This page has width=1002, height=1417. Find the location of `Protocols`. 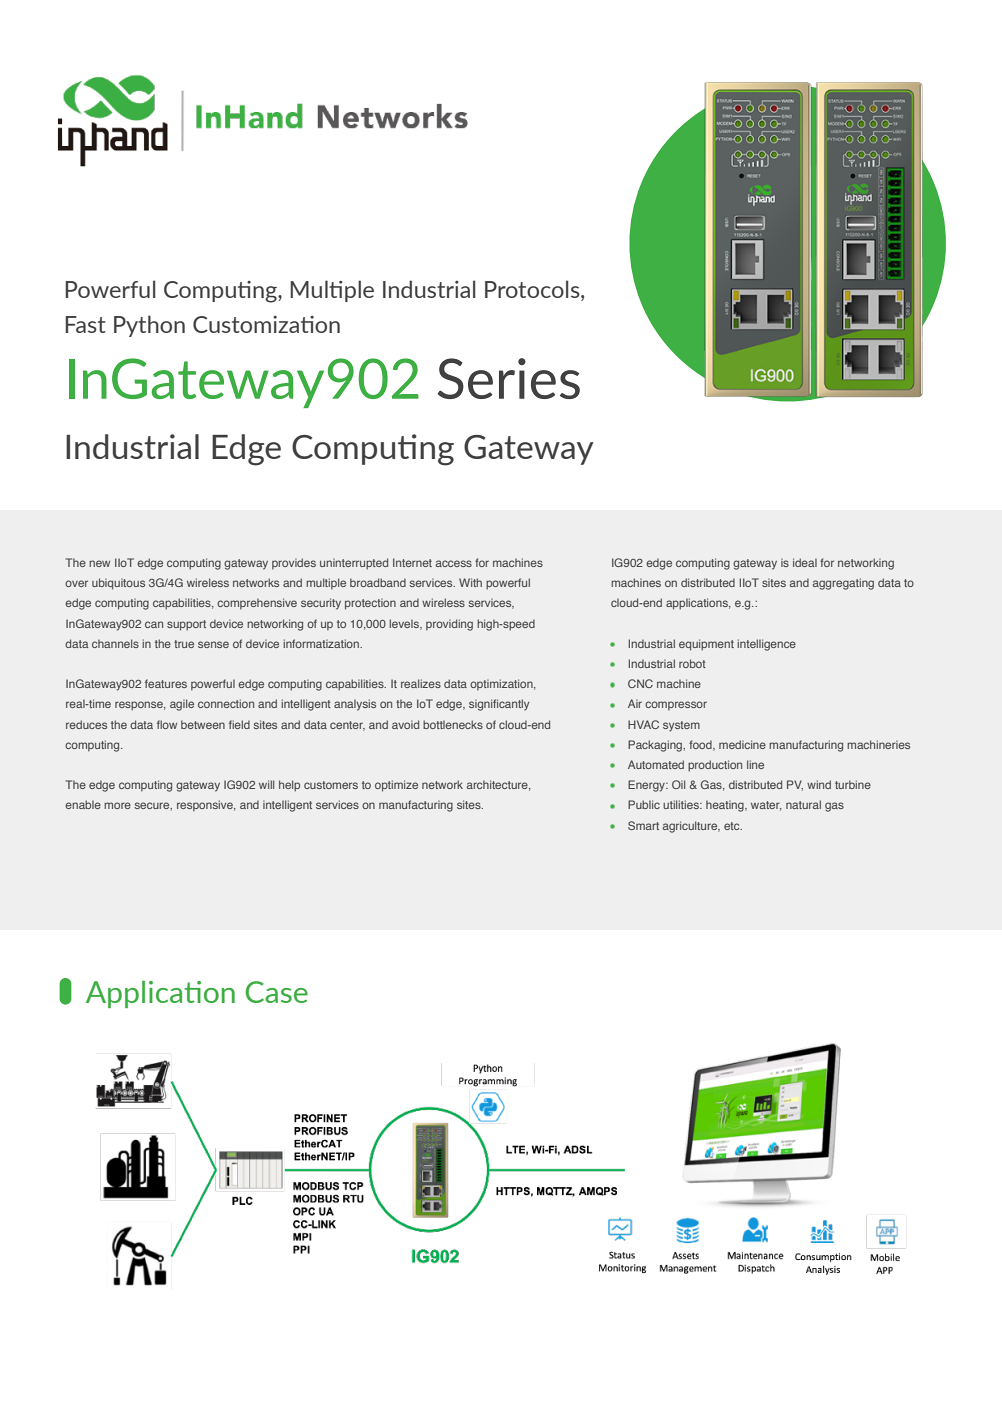

Protocols is located at coordinates (533, 289).
